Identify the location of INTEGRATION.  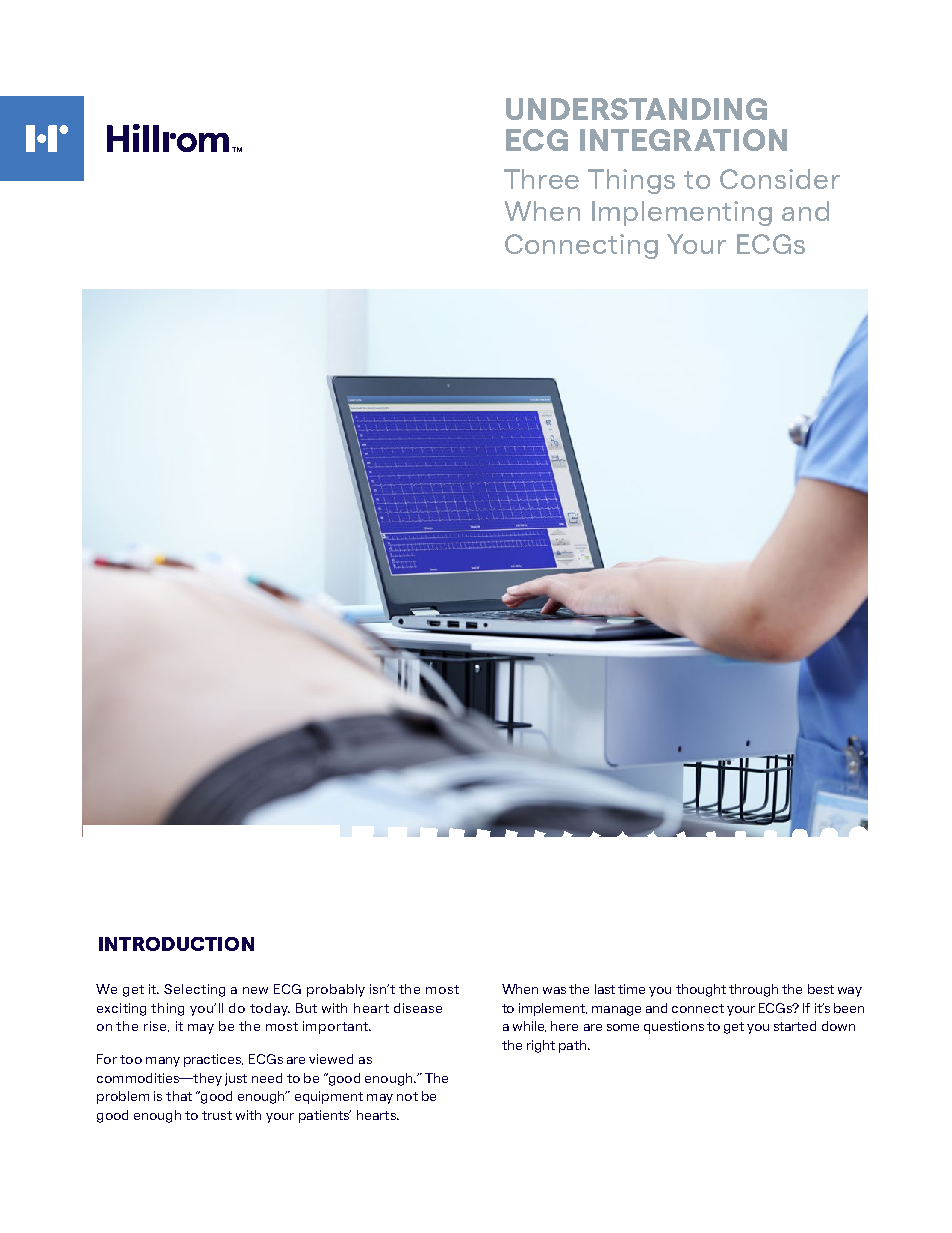
(683, 140).
